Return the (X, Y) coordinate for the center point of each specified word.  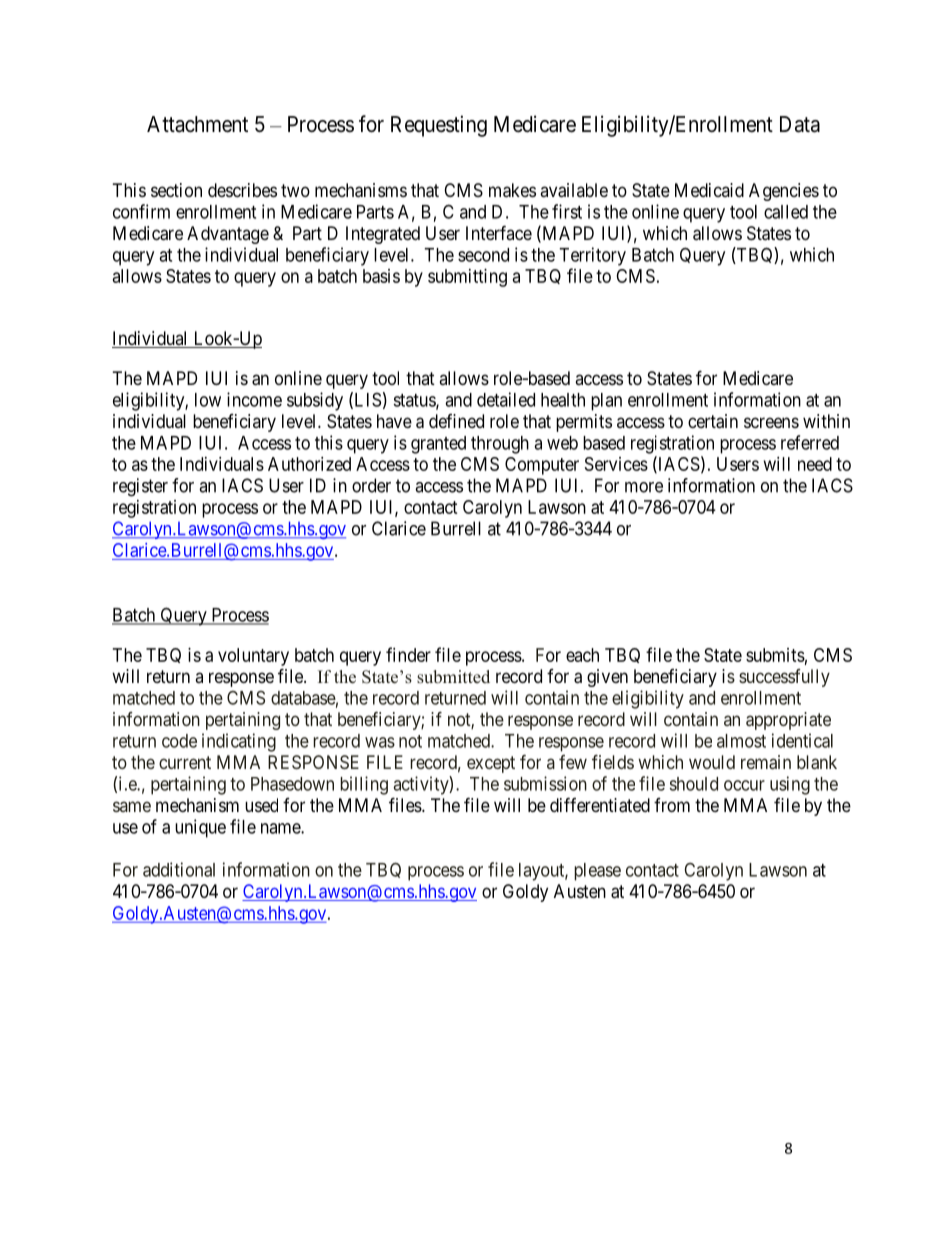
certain (713, 421)
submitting (467, 278)
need (815, 464)
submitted (453, 677)
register (140, 487)
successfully (784, 678)
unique (200, 828)
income (254, 399)
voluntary (253, 657)
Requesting (439, 126)
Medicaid (709, 190)
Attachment (197, 124)
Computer (542, 466)
